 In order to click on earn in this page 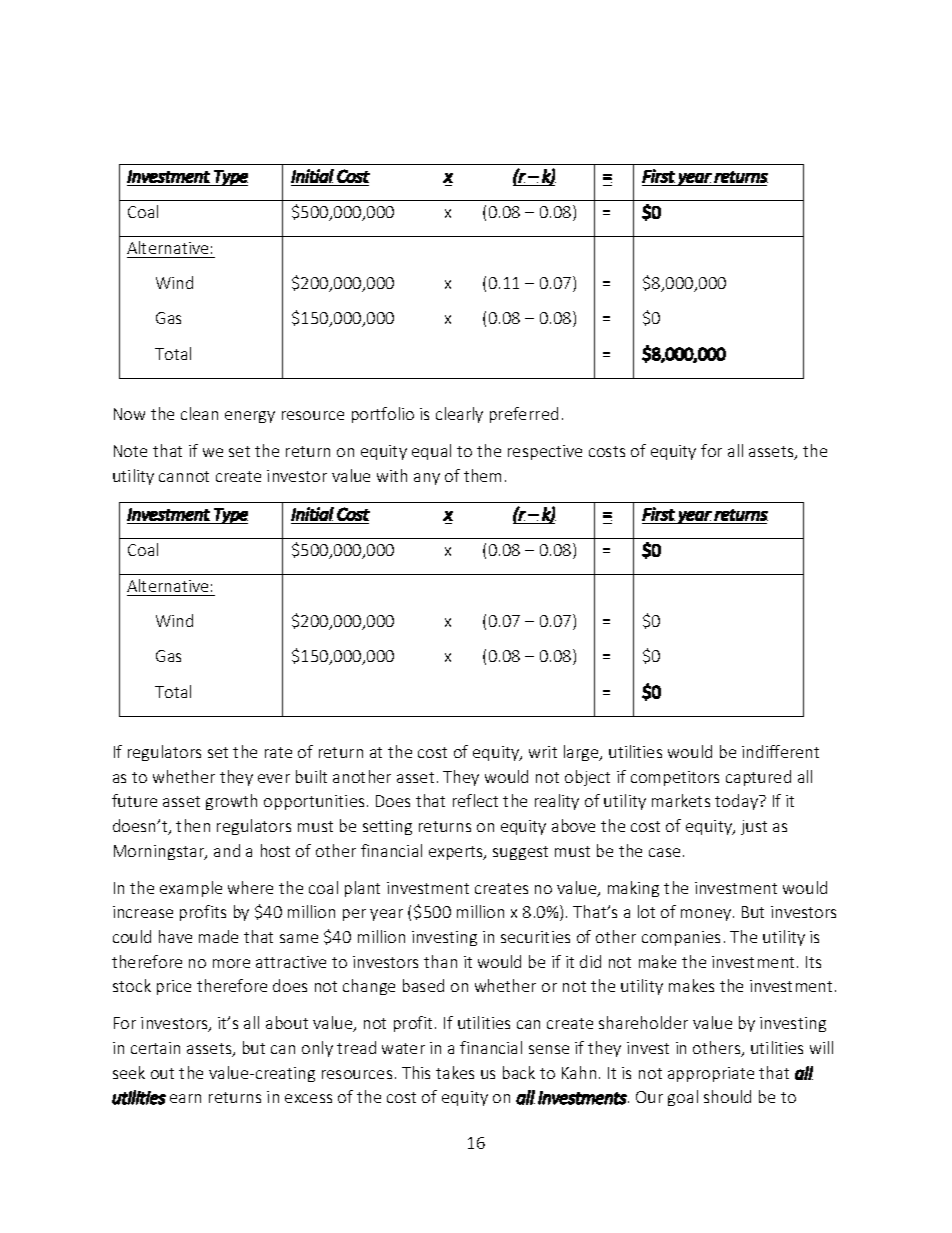, I will do `click(185, 1098)`.
